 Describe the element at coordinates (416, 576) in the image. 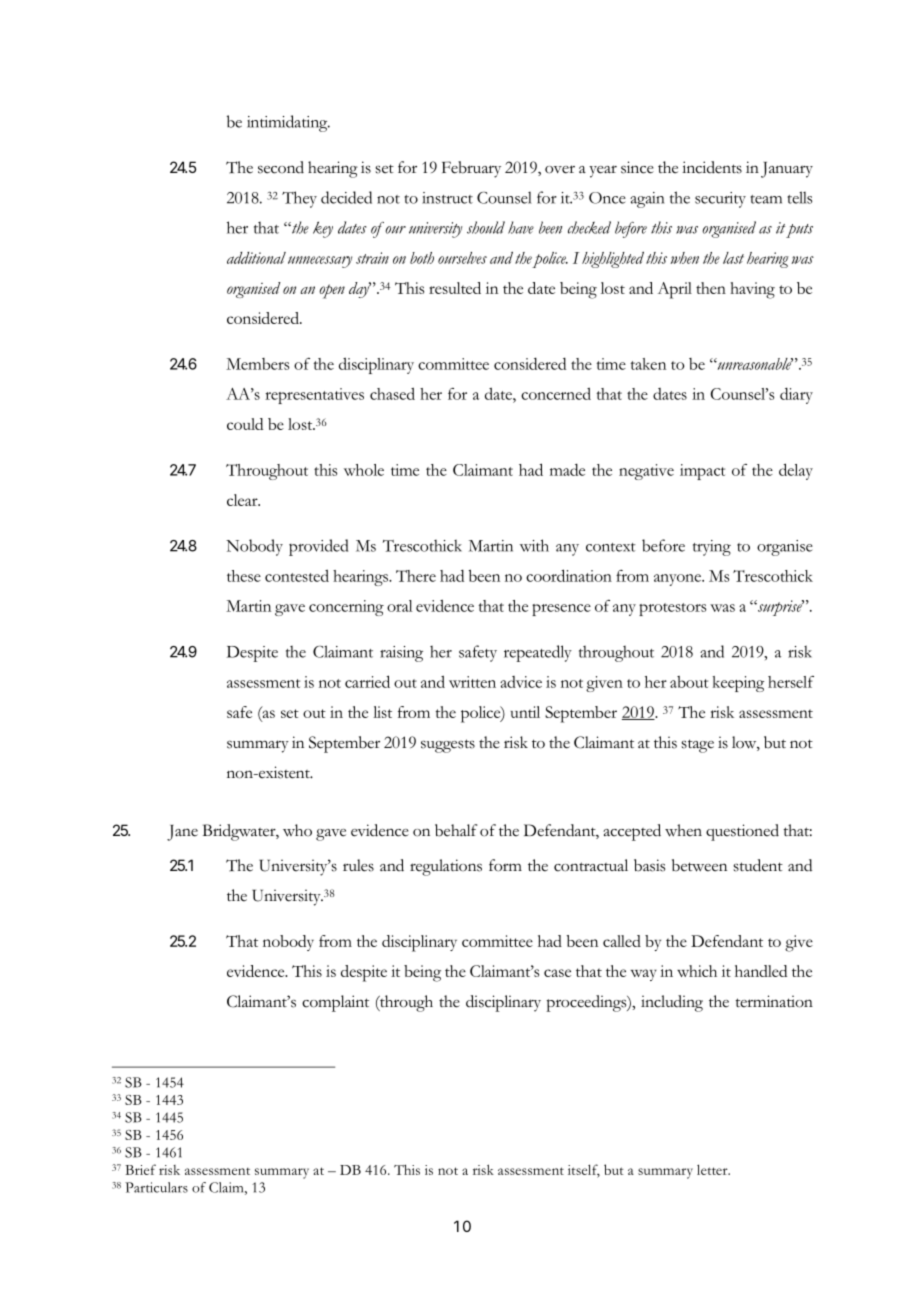

I see `There` at that location.
